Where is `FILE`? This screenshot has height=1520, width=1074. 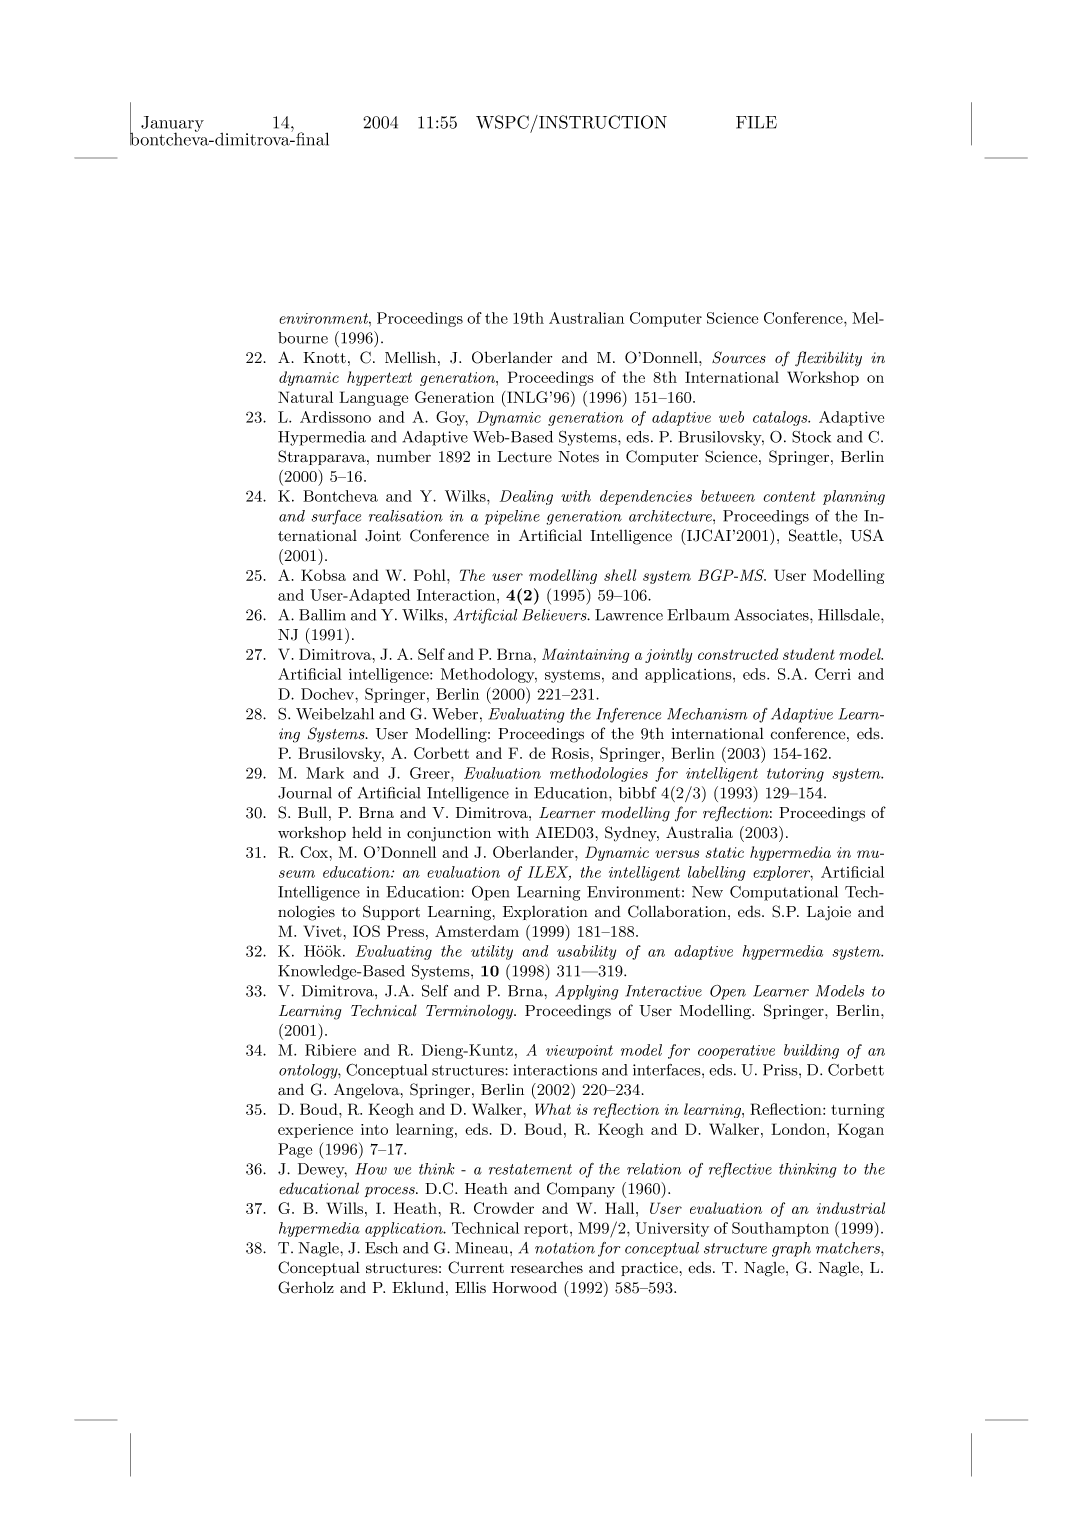
FILE is located at coordinates (756, 122).
